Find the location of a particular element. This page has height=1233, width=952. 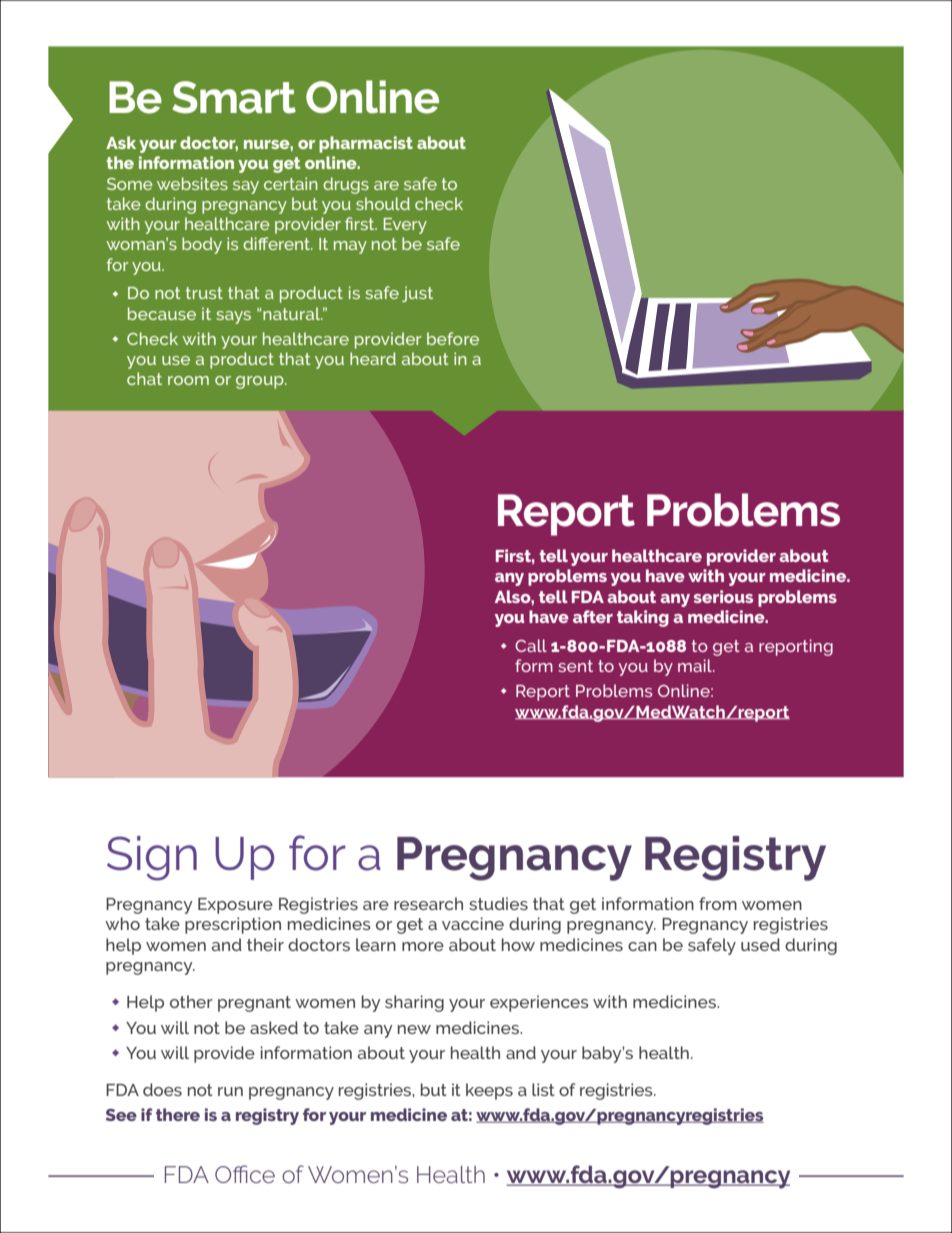

Call is located at coordinates (531, 645).
